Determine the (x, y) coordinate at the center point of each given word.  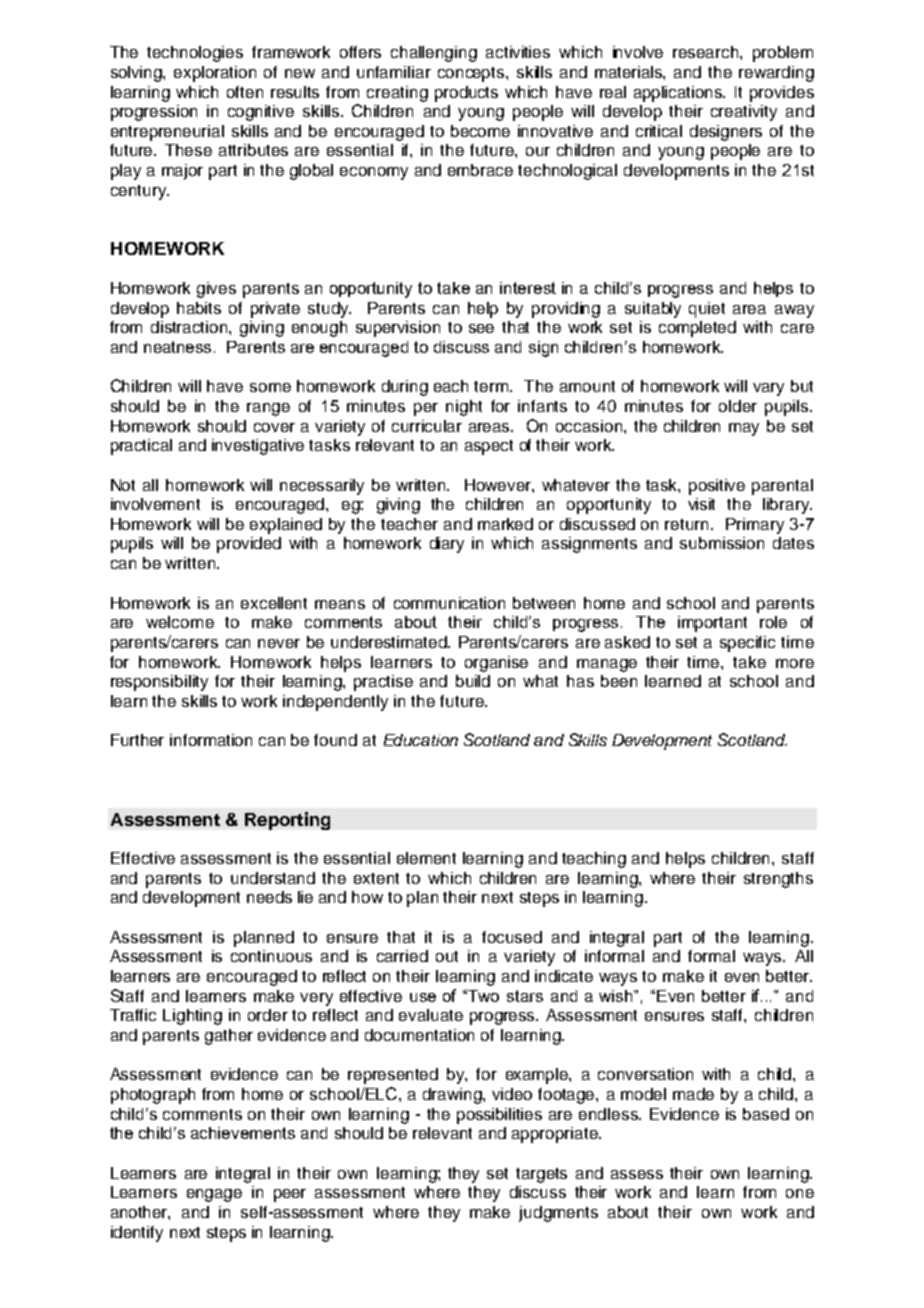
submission (722, 543)
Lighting (192, 1017)
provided (249, 545)
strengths (778, 880)
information (211, 740)
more (795, 663)
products (466, 94)
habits (199, 308)
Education (421, 740)
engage (214, 1195)
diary (447, 545)
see (481, 328)
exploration (215, 74)
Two (483, 996)
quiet (707, 310)
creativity (744, 113)
